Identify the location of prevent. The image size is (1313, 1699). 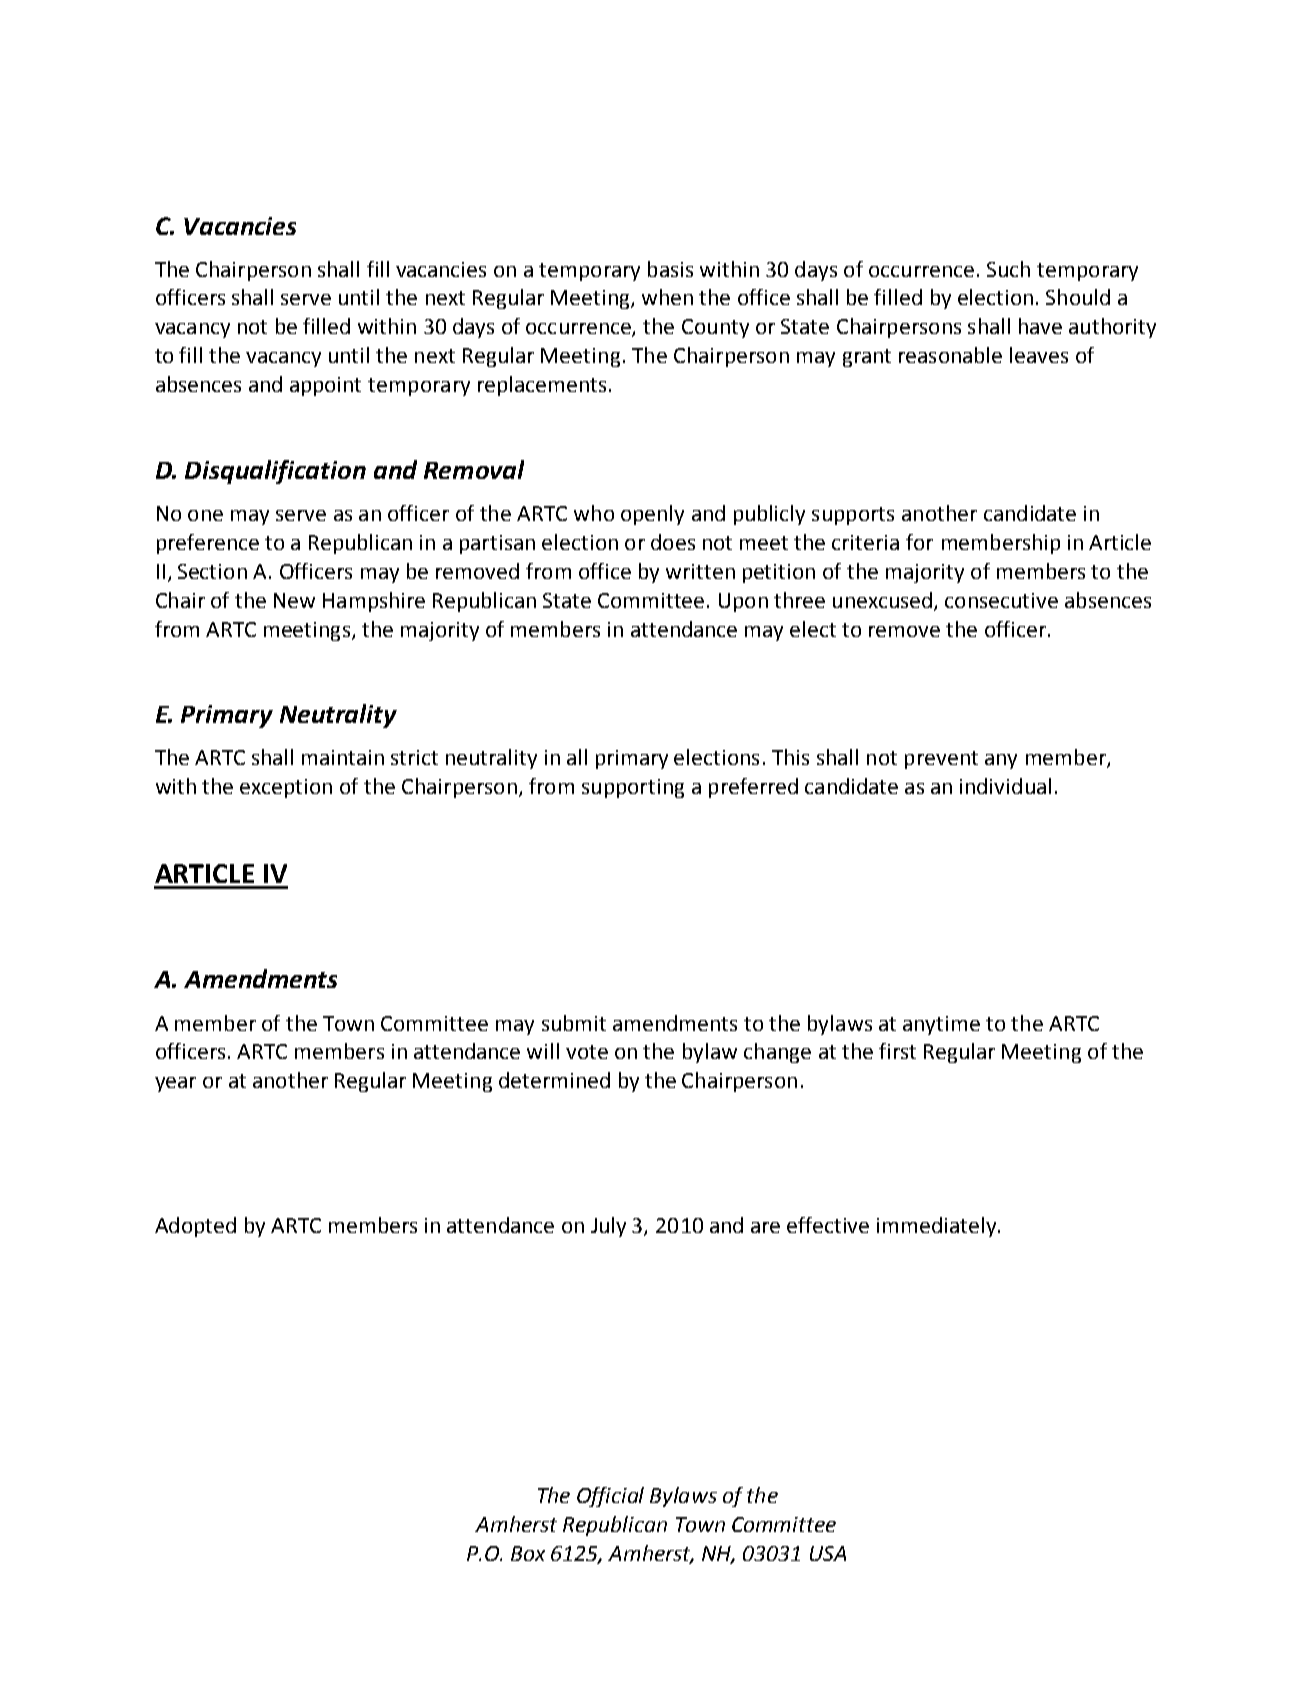
(941, 760).
